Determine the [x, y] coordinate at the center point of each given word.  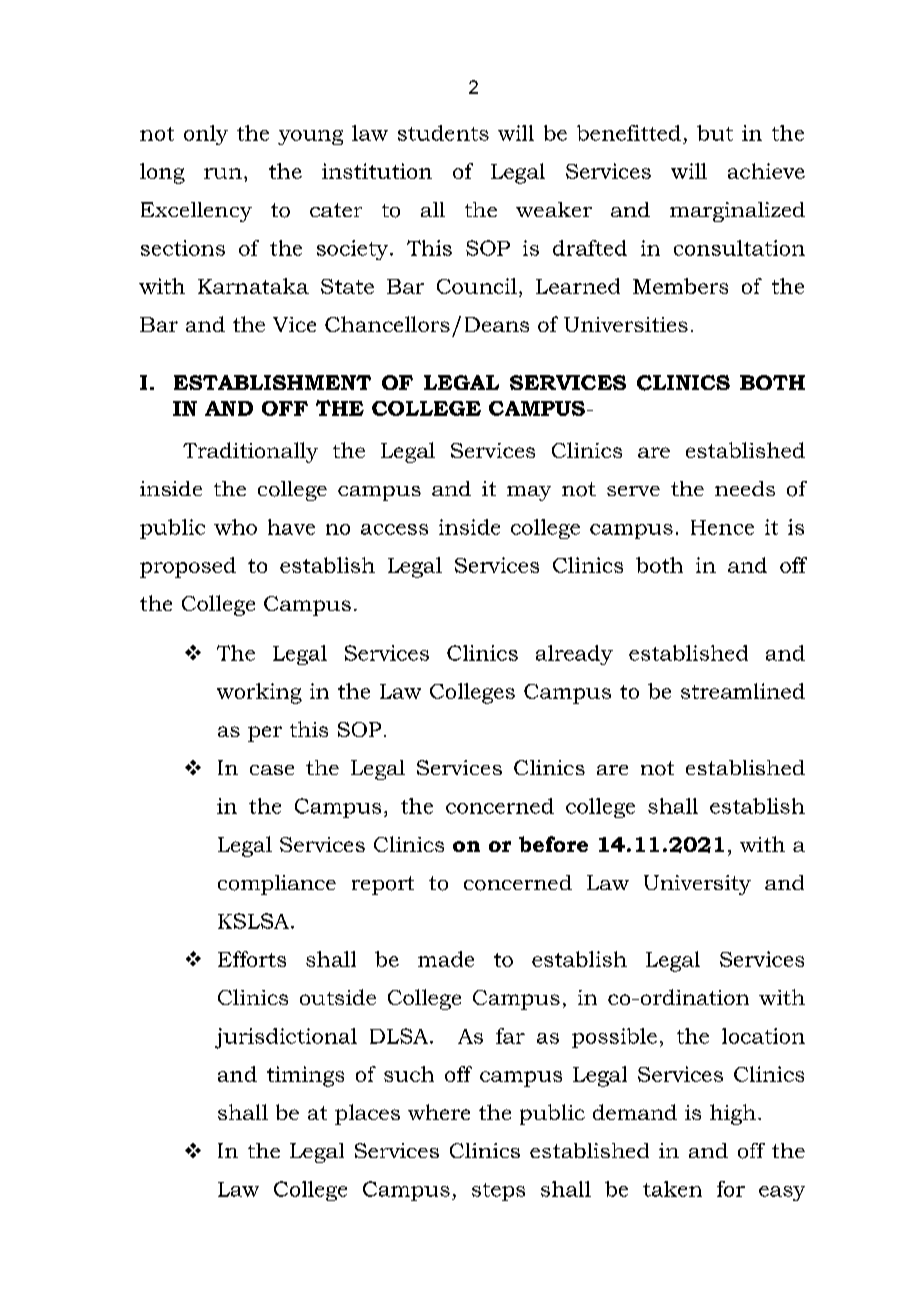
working [259, 693]
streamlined [743, 691]
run [223, 173]
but [715, 133]
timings [305, 1076]
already [574, 655]
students [443, 133]
